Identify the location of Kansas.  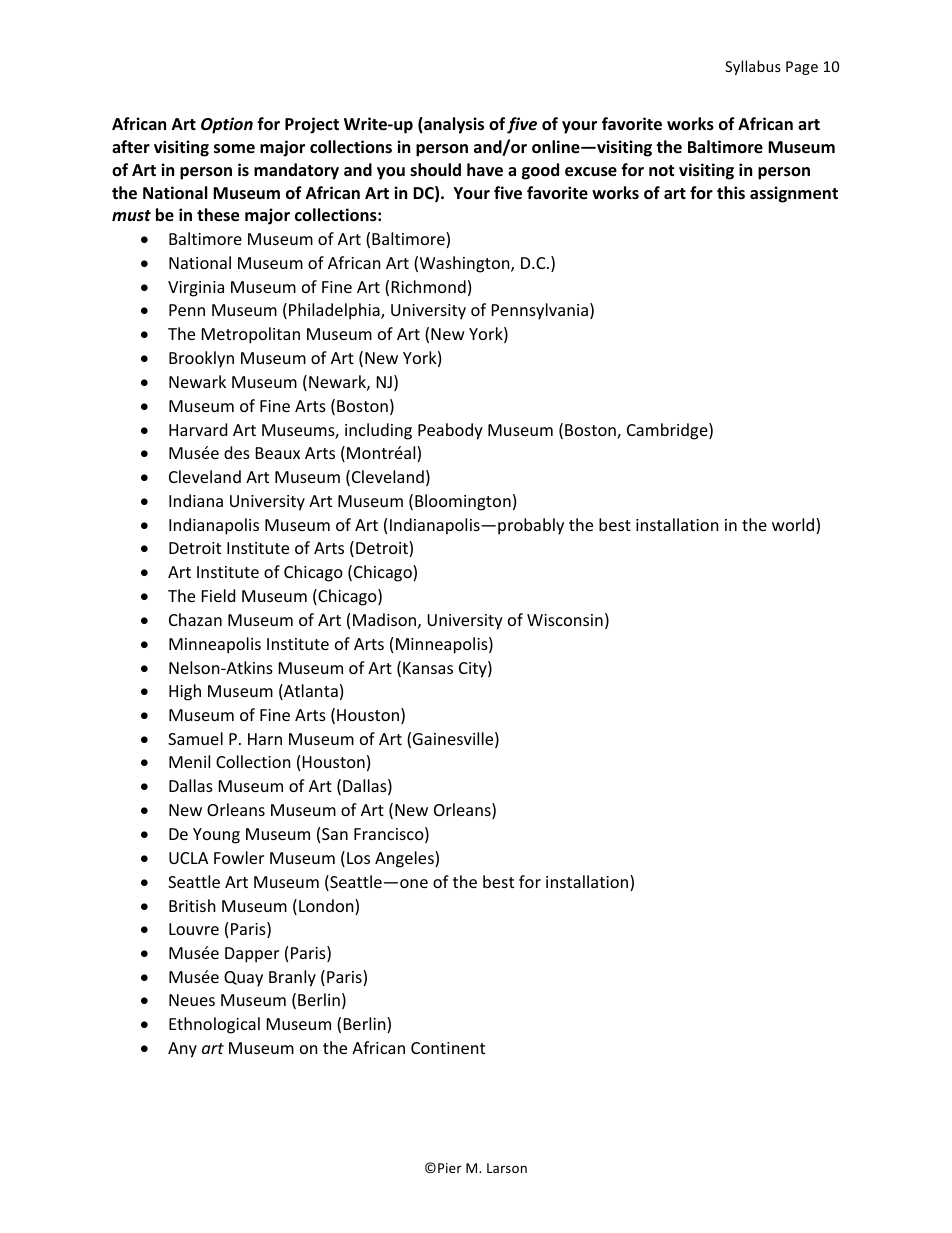
(428, 668).
